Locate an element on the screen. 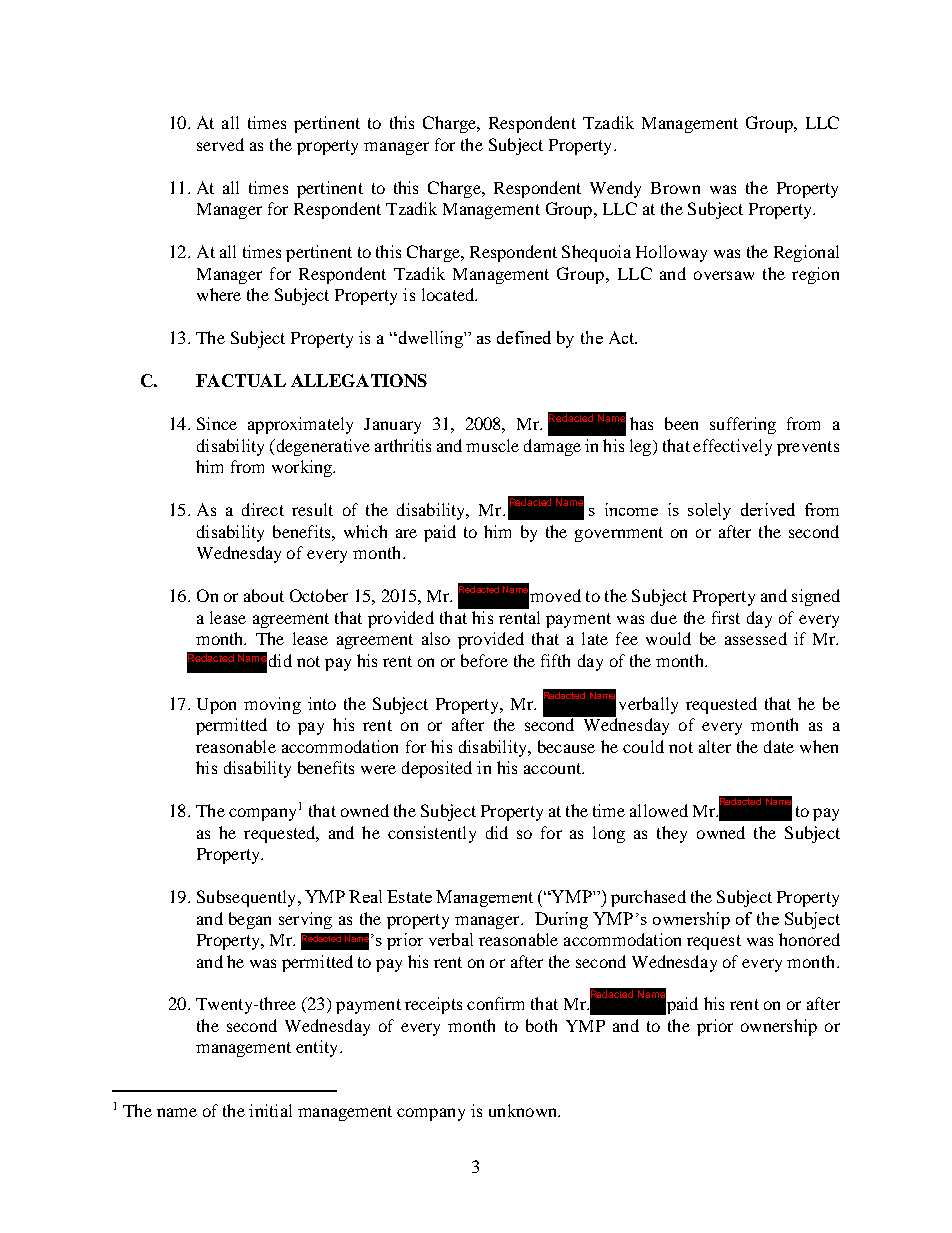  unknown is located at coordinates (524, 1110).
